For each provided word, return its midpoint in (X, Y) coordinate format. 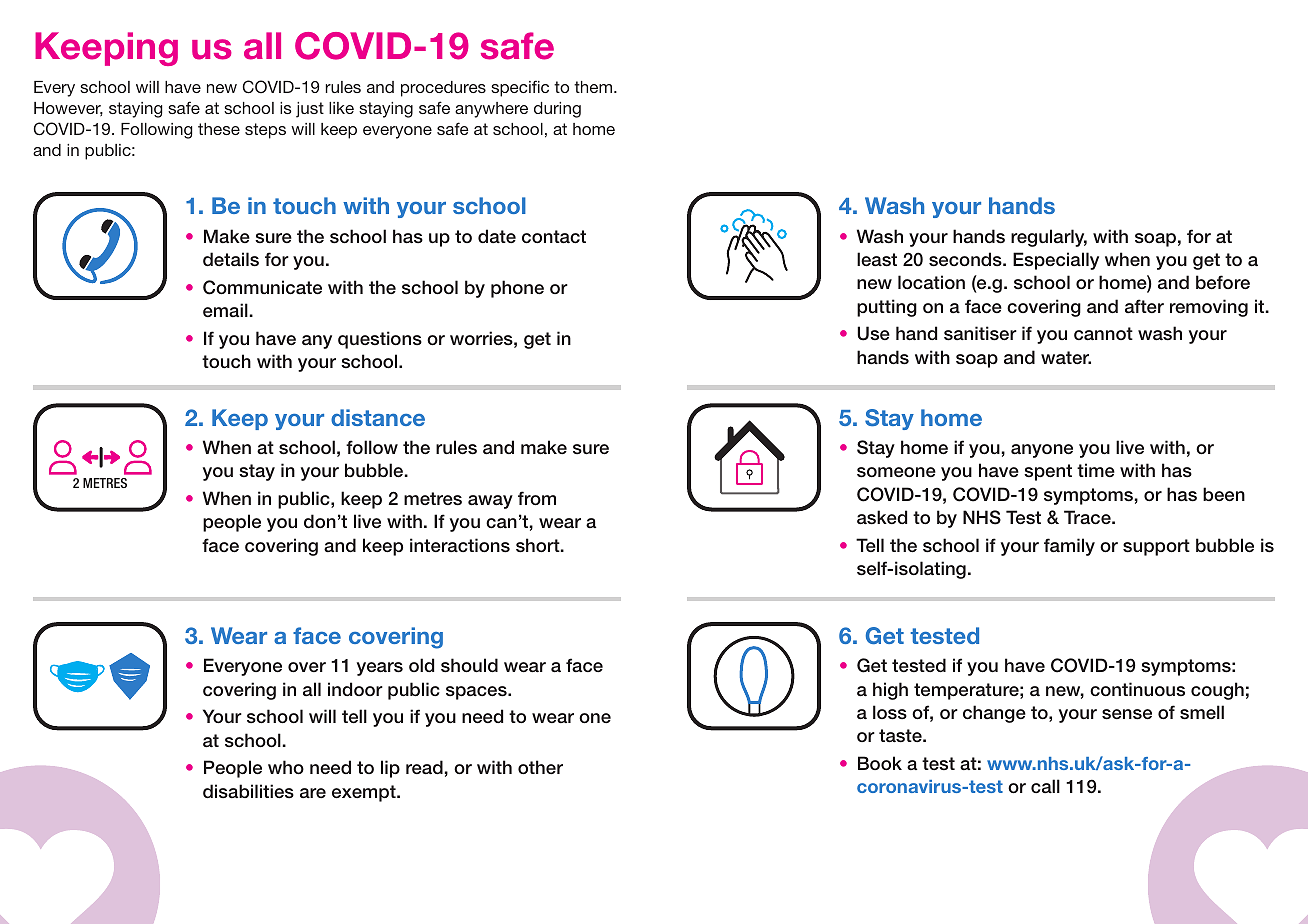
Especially (1056, 261)
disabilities (248, 791)
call (1045, 786)
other (540, 767)
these (219, 129)
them (594, 87)
